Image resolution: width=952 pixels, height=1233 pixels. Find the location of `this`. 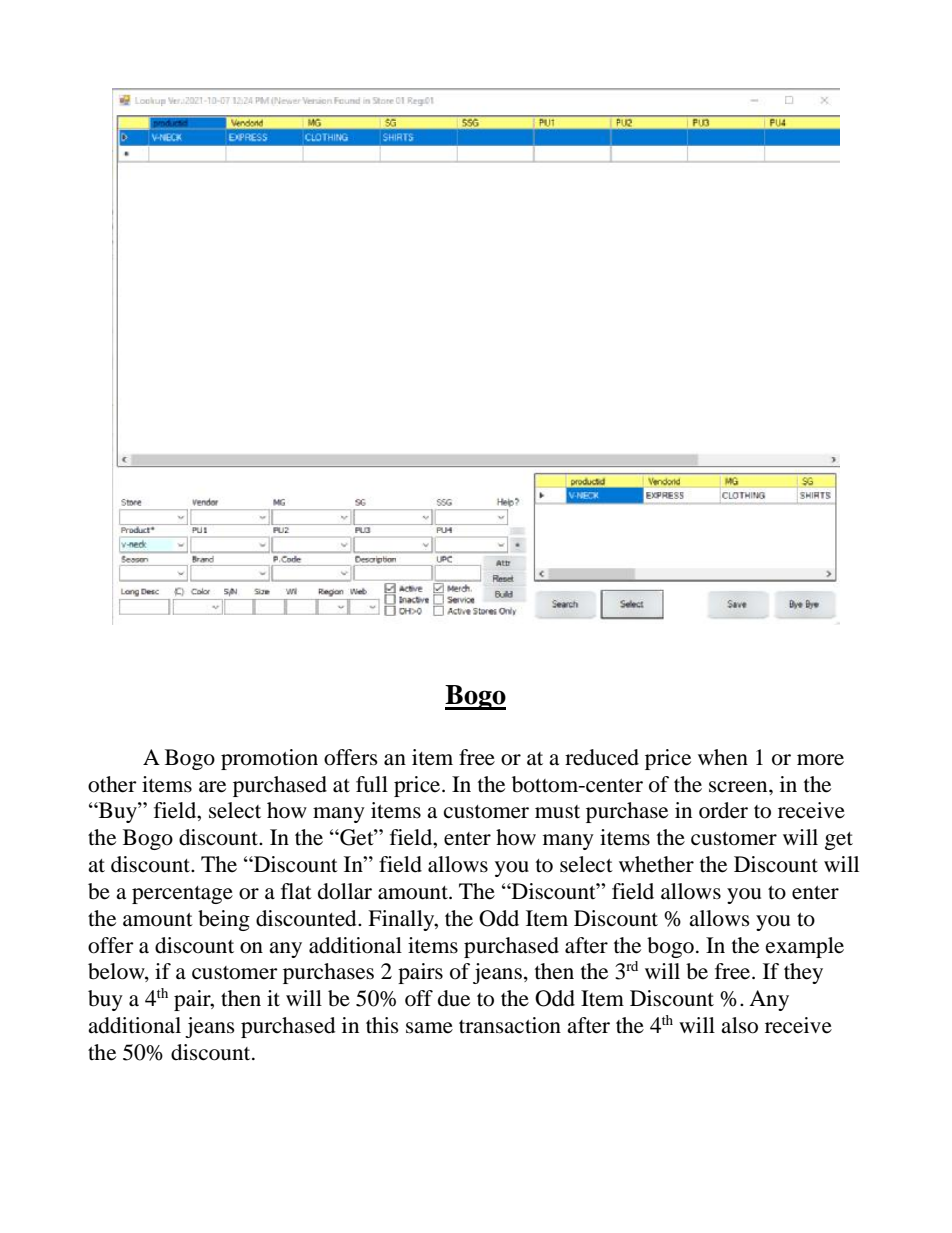

this is located at coordinates (382, 1025).
